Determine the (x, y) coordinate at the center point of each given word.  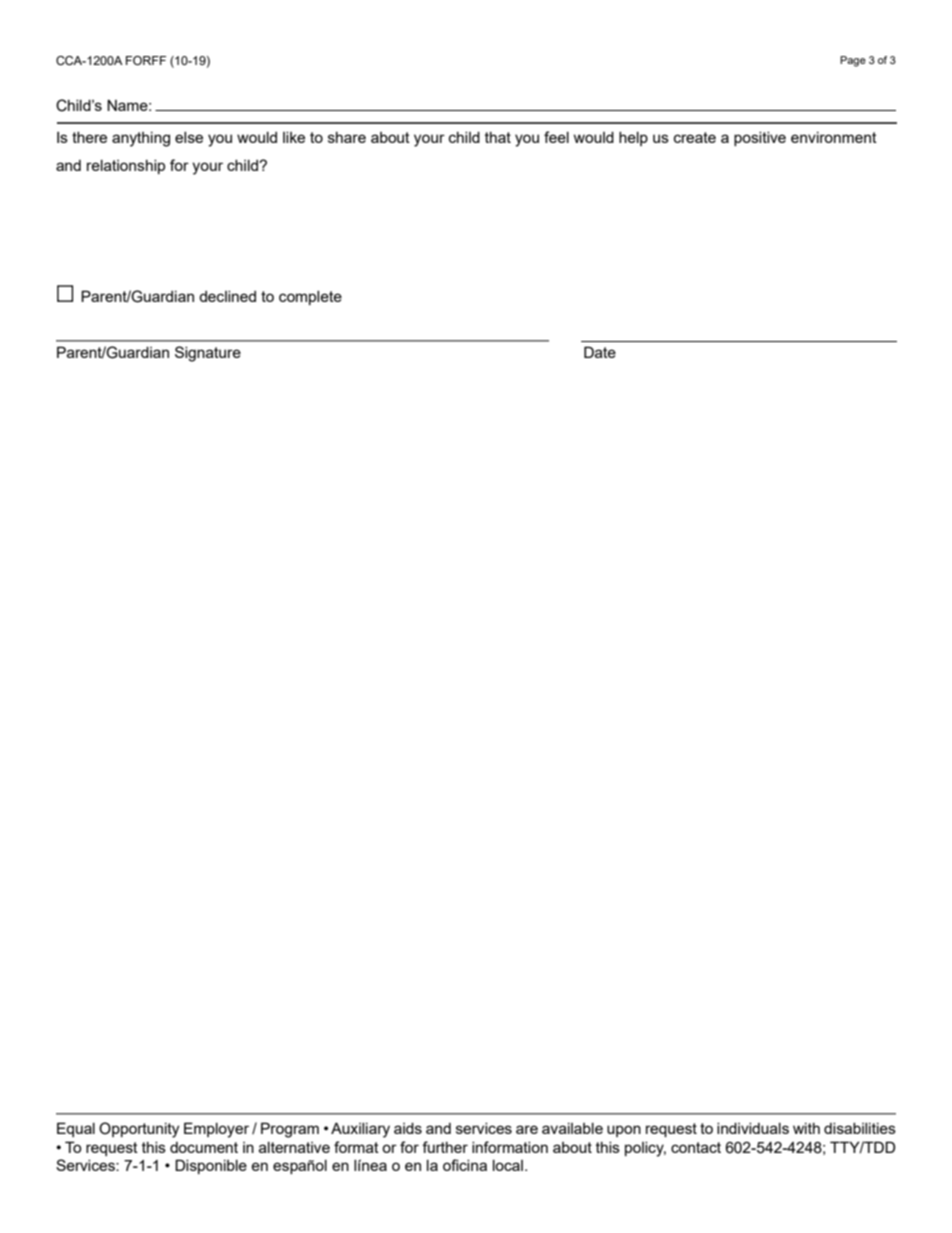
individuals (753, 1128)
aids (408, 1128)
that (498, 137)
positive (760, 139)
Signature (208, 354)
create (695, 137)
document (204, 1147)
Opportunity (139, 1130)
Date (600, 352)
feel (556, 137)
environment (834, 137)
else (189, 137)
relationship (126, 167)
